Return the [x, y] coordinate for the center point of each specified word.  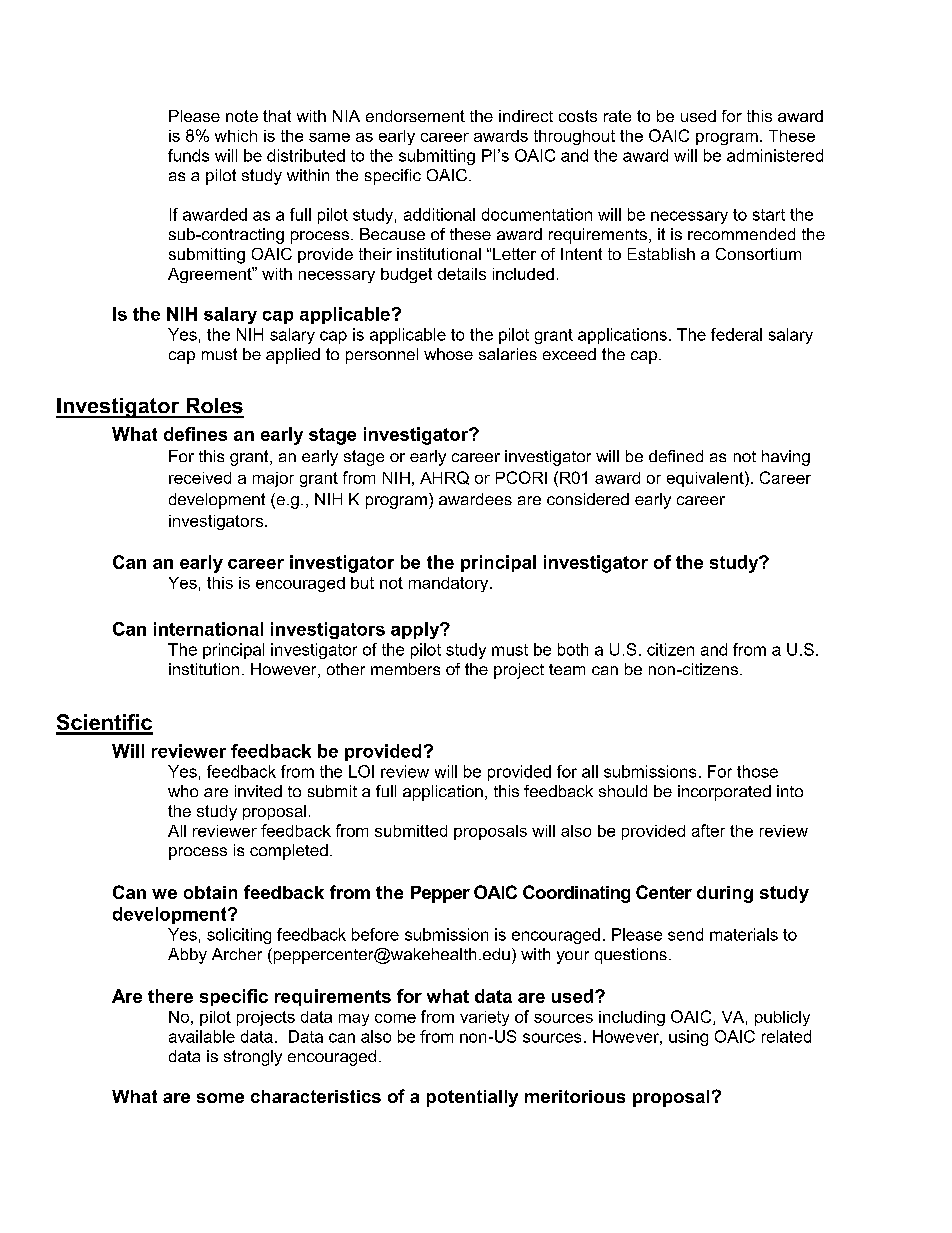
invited [258, 791]
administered [775, 155]
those [757, 771]
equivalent [706, 479]
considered [588, 499]
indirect [526, 116]
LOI [361, 771]
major [273, 479]
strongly [253, 1058]
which [236, 136]
